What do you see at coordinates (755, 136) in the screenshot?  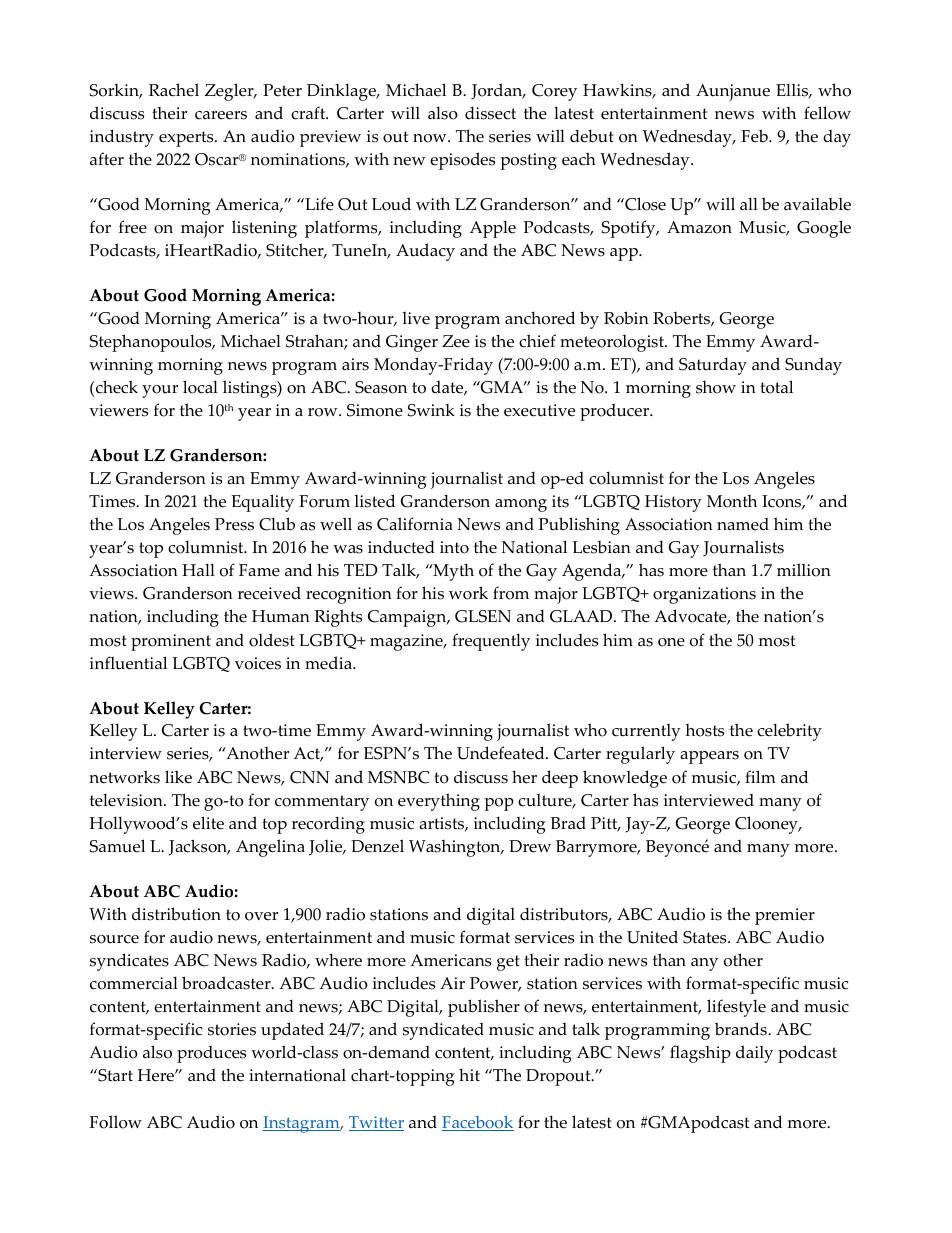 I see `Feb` at bounding box center [755, 136].
